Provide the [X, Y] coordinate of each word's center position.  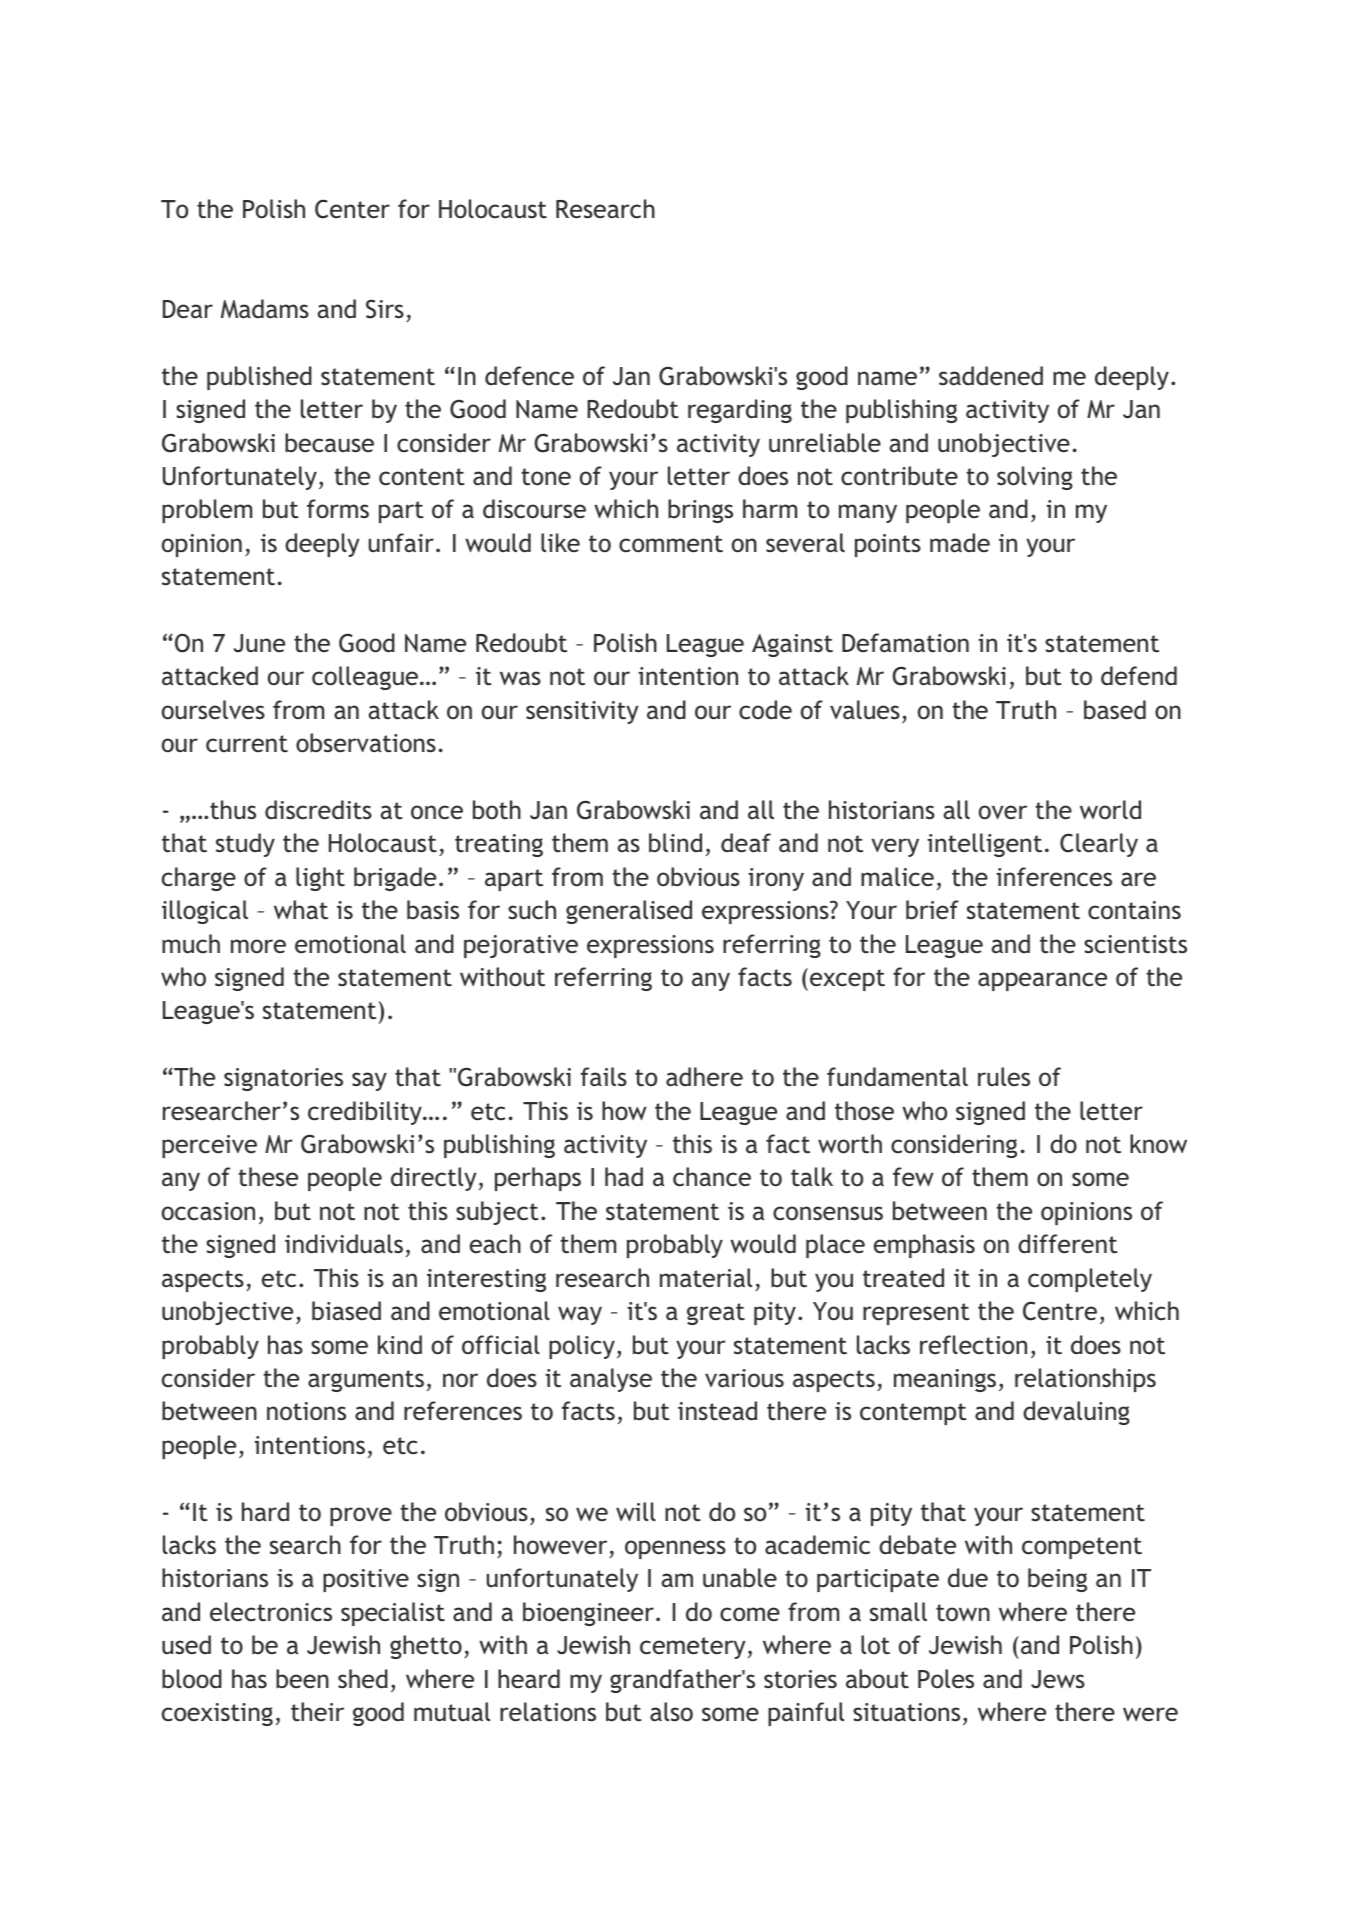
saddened [991, 375]
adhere [704, 1076]
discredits [318, 810]
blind [675, 842]
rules [1004, 1076]
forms [338, 508]
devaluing [1076, 1413]
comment [671, 543]
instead [717, 1411]
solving [1035, 478]
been [302, 1678]
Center [352, 209]
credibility [366, 1113]
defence [529, 376]
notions [306, 1411]
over [1003, 812]
